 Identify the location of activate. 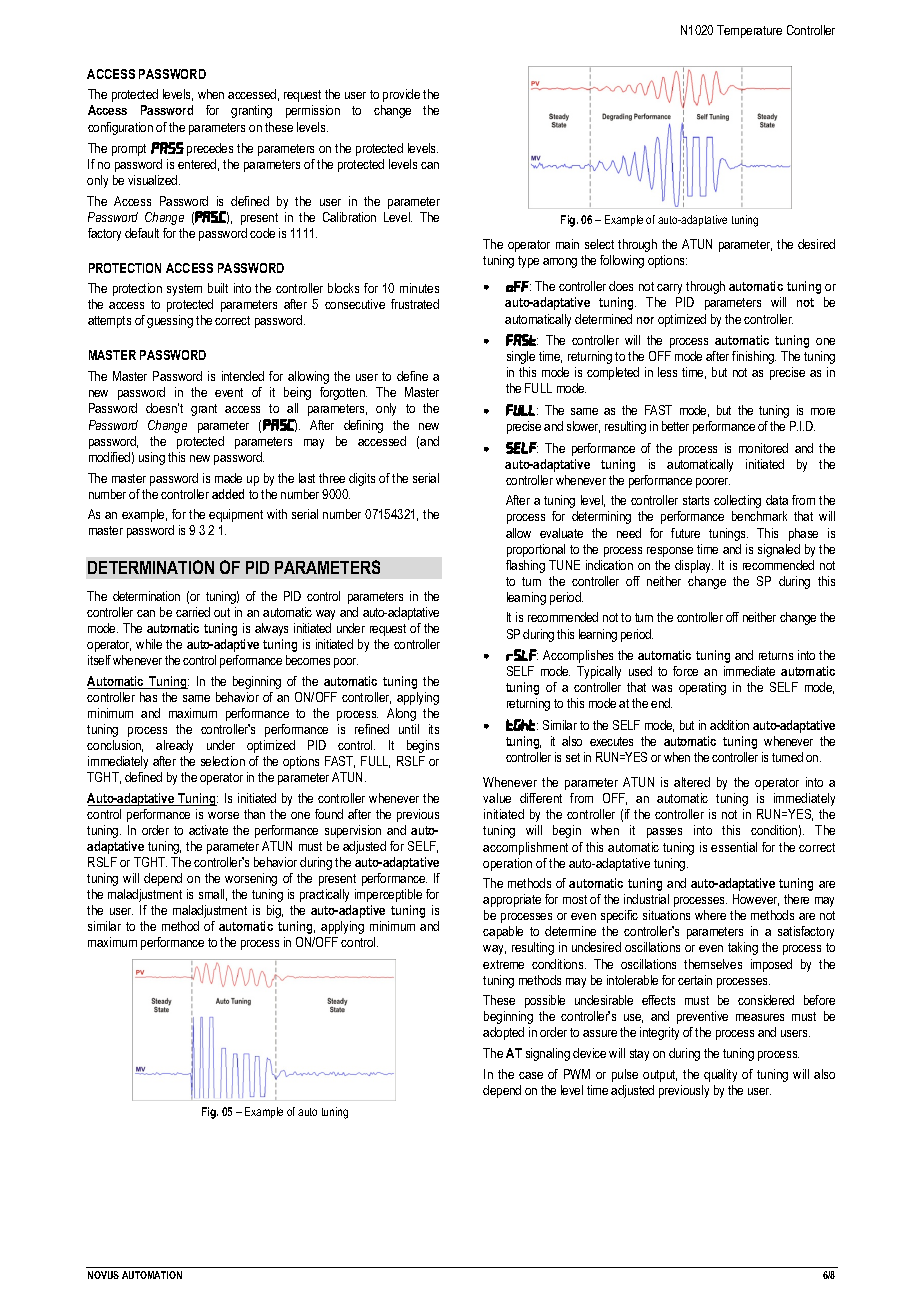
(208, 830).
